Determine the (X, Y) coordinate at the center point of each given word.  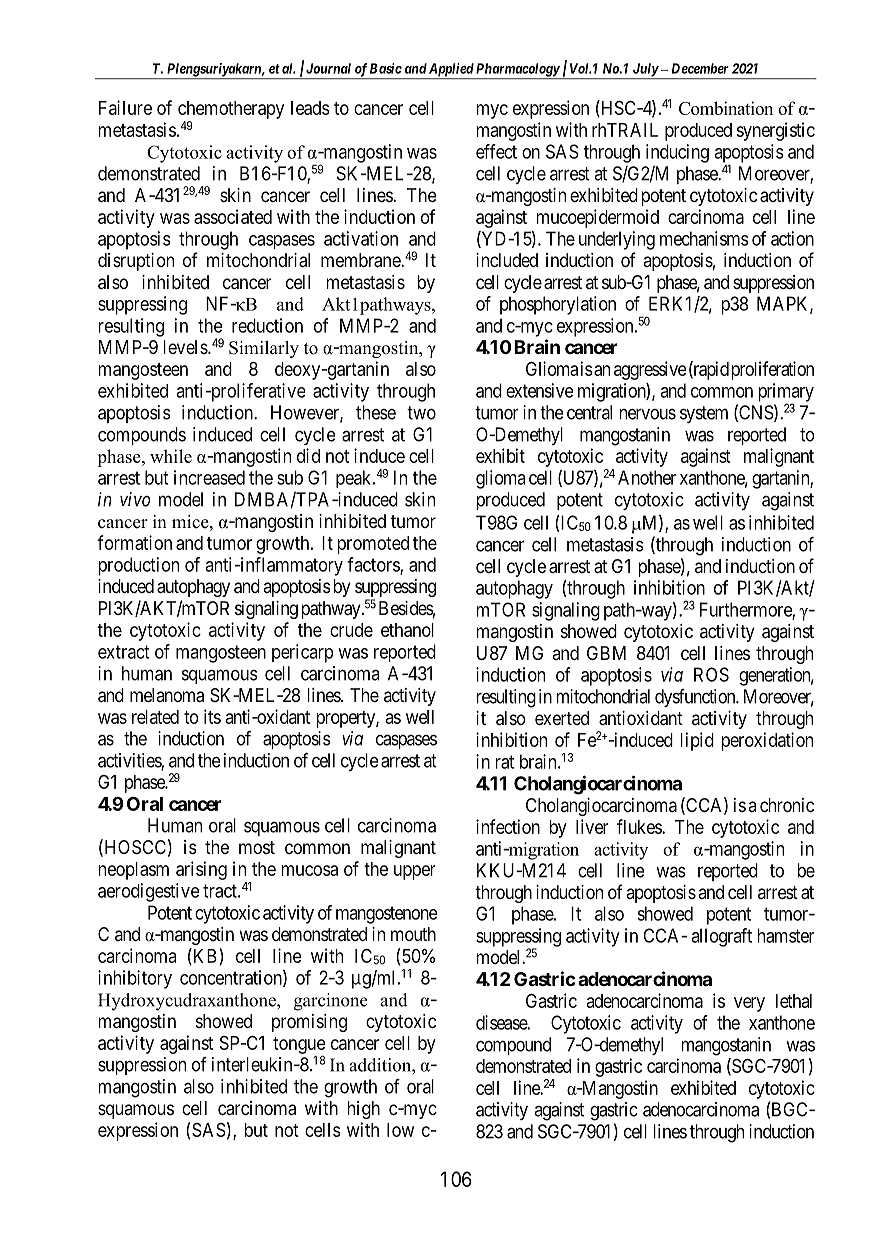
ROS (711, 674)
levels (186, 347)
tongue (299, 1046)
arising (201, 870)
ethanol (407, 630)
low (400, 1130)
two (421, 413)
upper (414, 872)
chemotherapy (231, 110)
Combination (726, 108)
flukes (640, 826)
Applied (451, 71)
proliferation (772, 370)
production (138, 566)
